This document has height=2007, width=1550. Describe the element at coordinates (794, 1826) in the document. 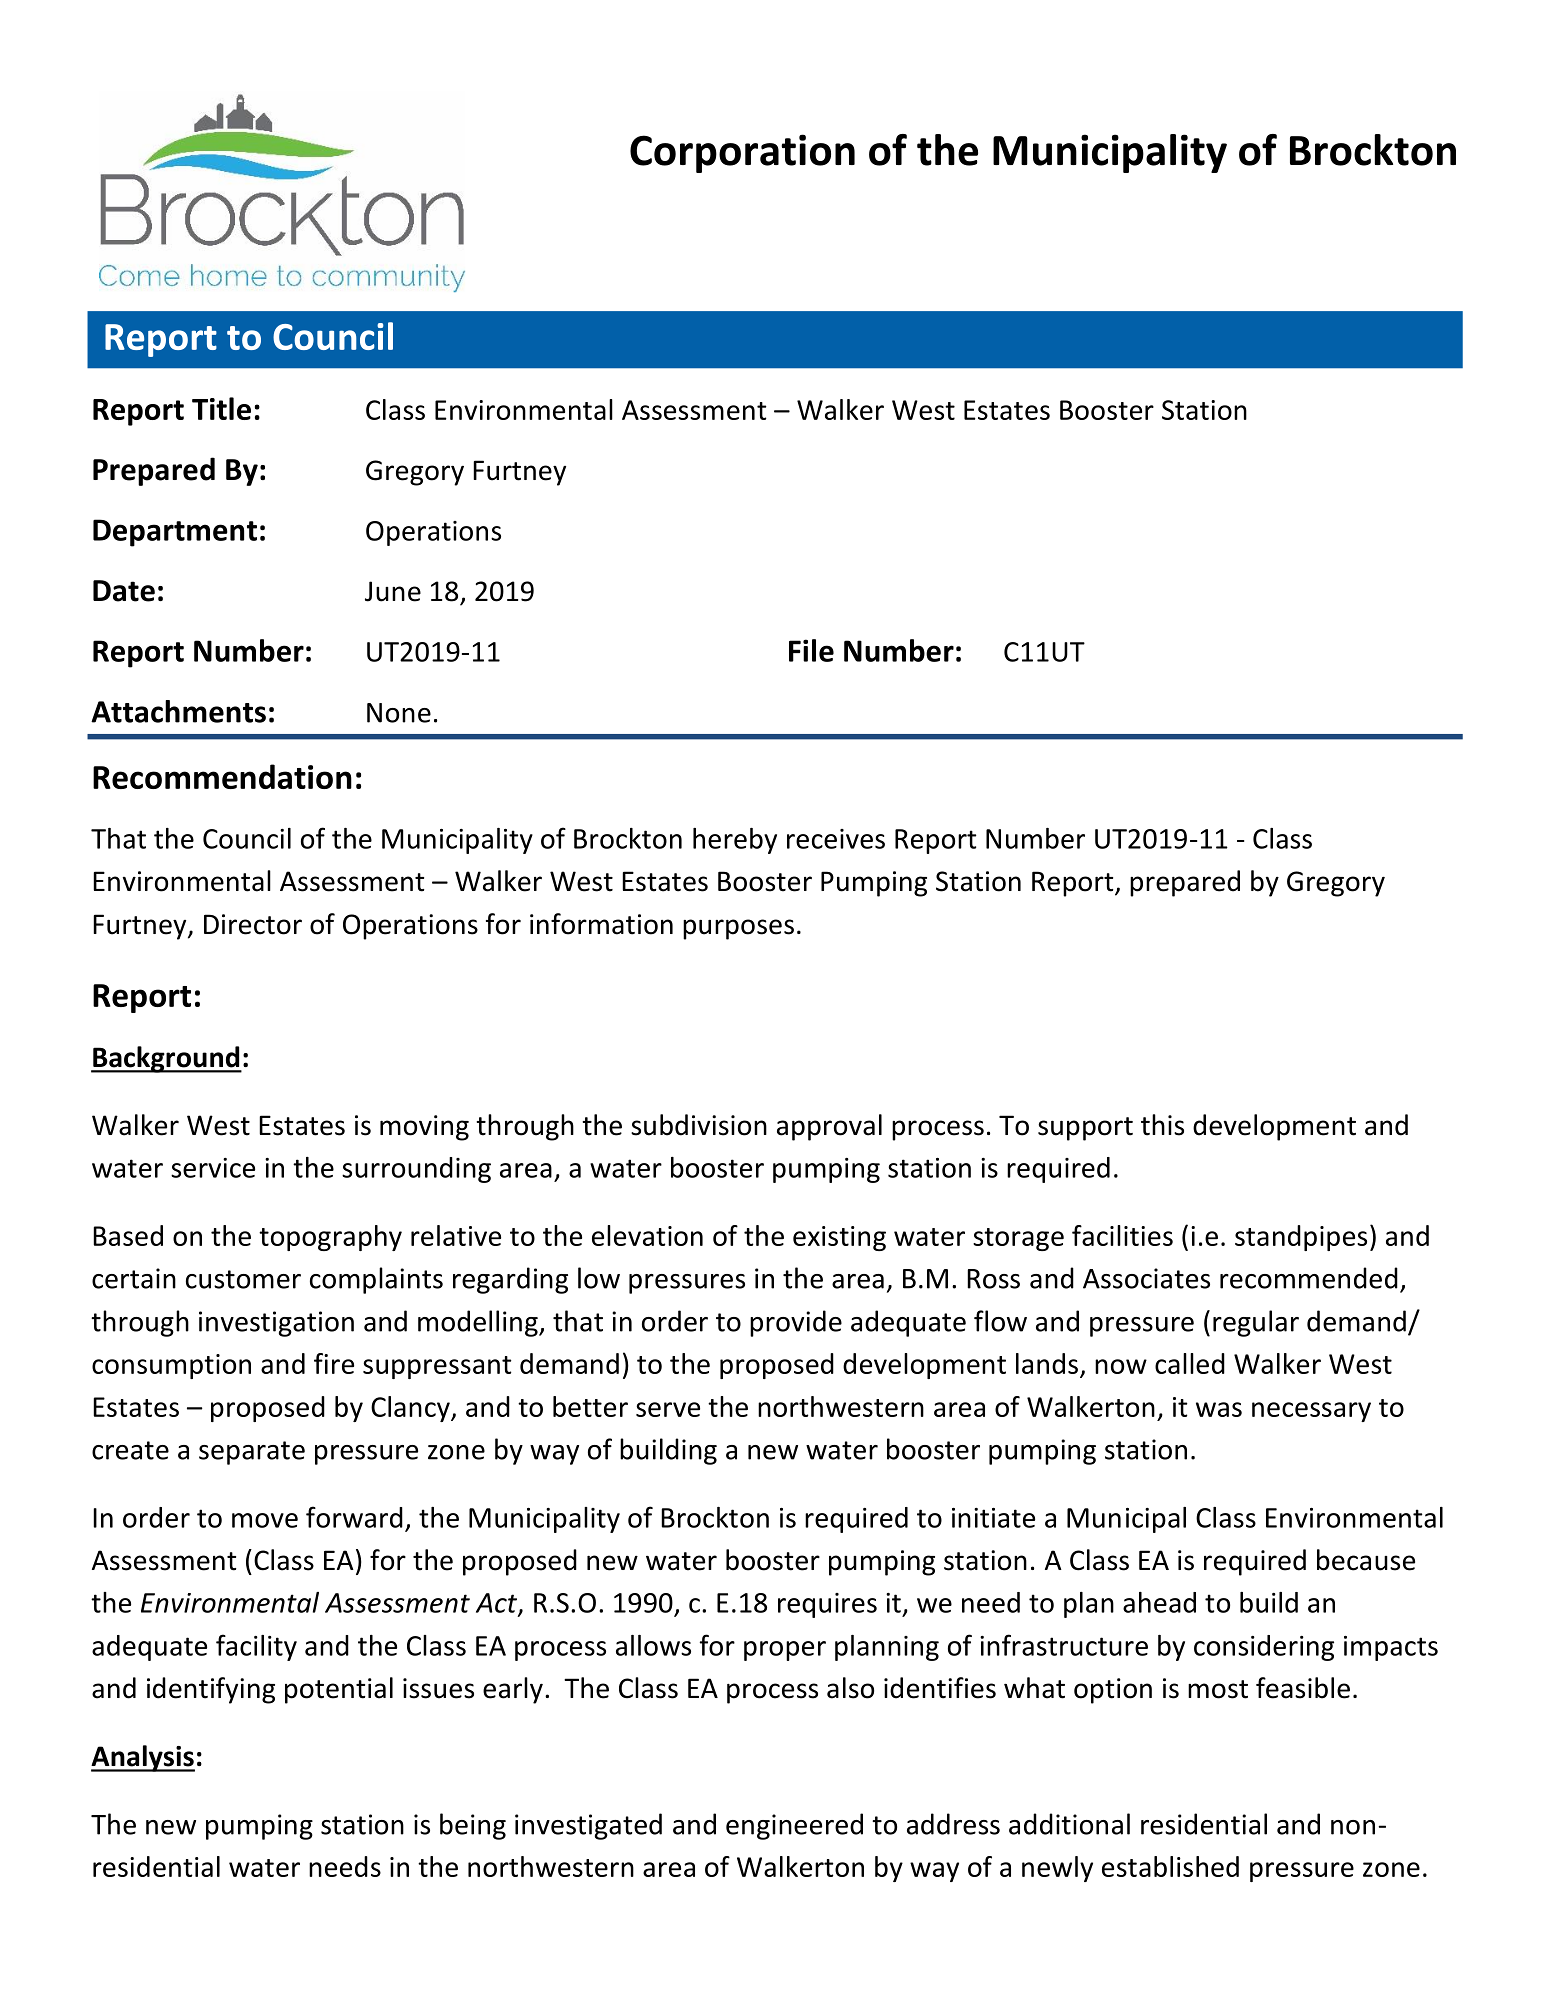

I see `engineered` at that location.
